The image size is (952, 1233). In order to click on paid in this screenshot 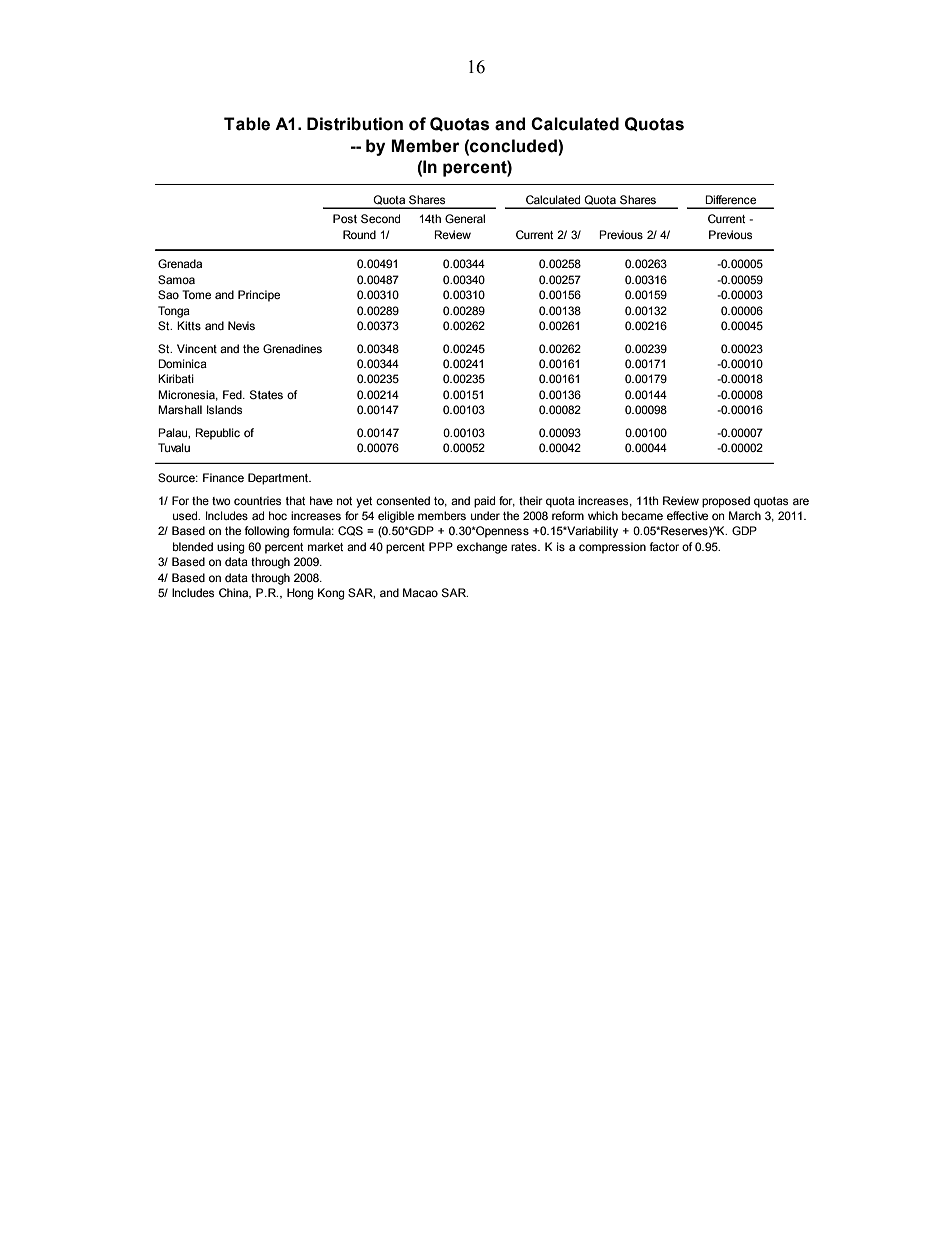, I will do `click(484, 502)`.
